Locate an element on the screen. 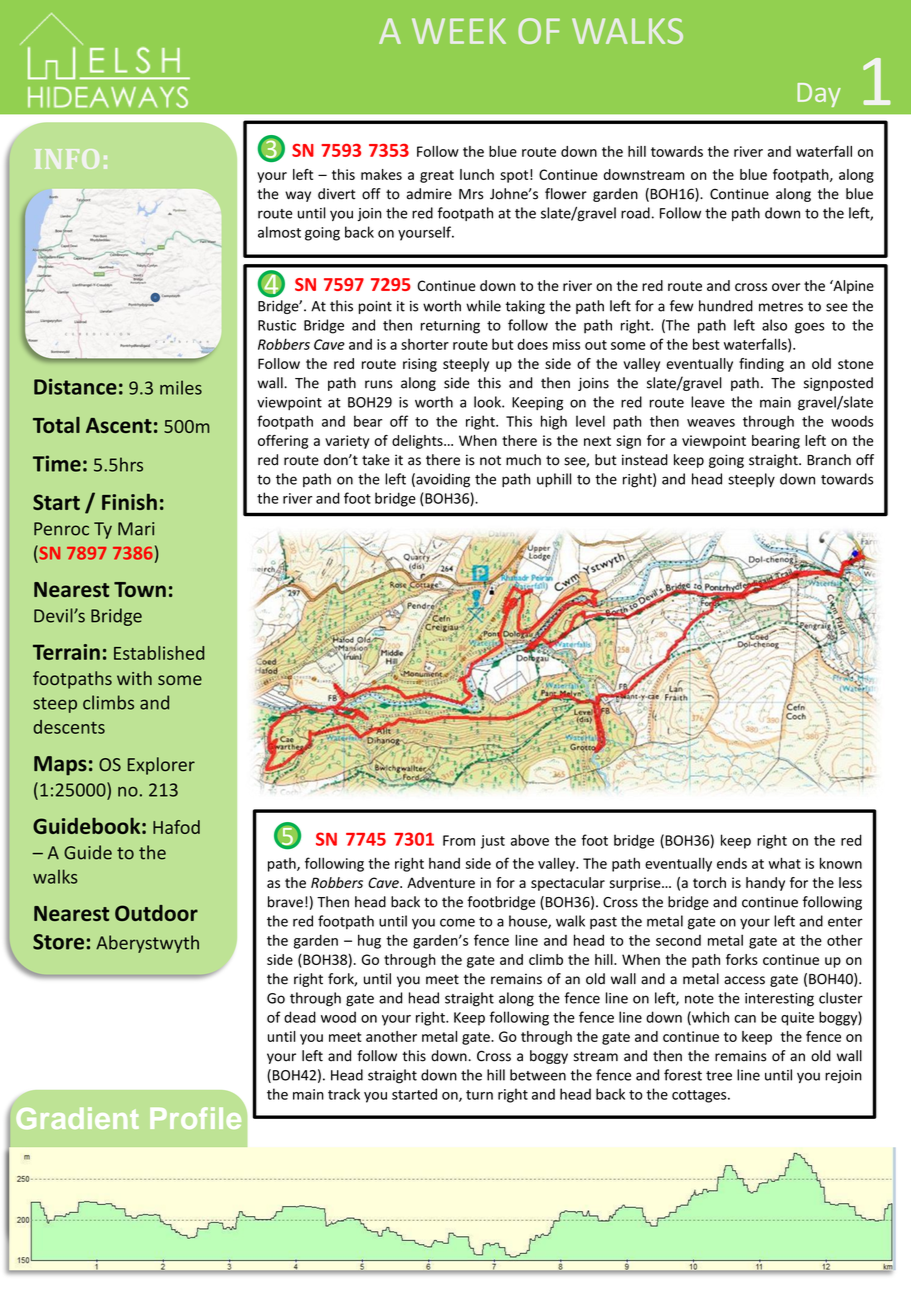 The height and width of the screenshot is (1316, 911). Day is located at coordinates (819, 95).
